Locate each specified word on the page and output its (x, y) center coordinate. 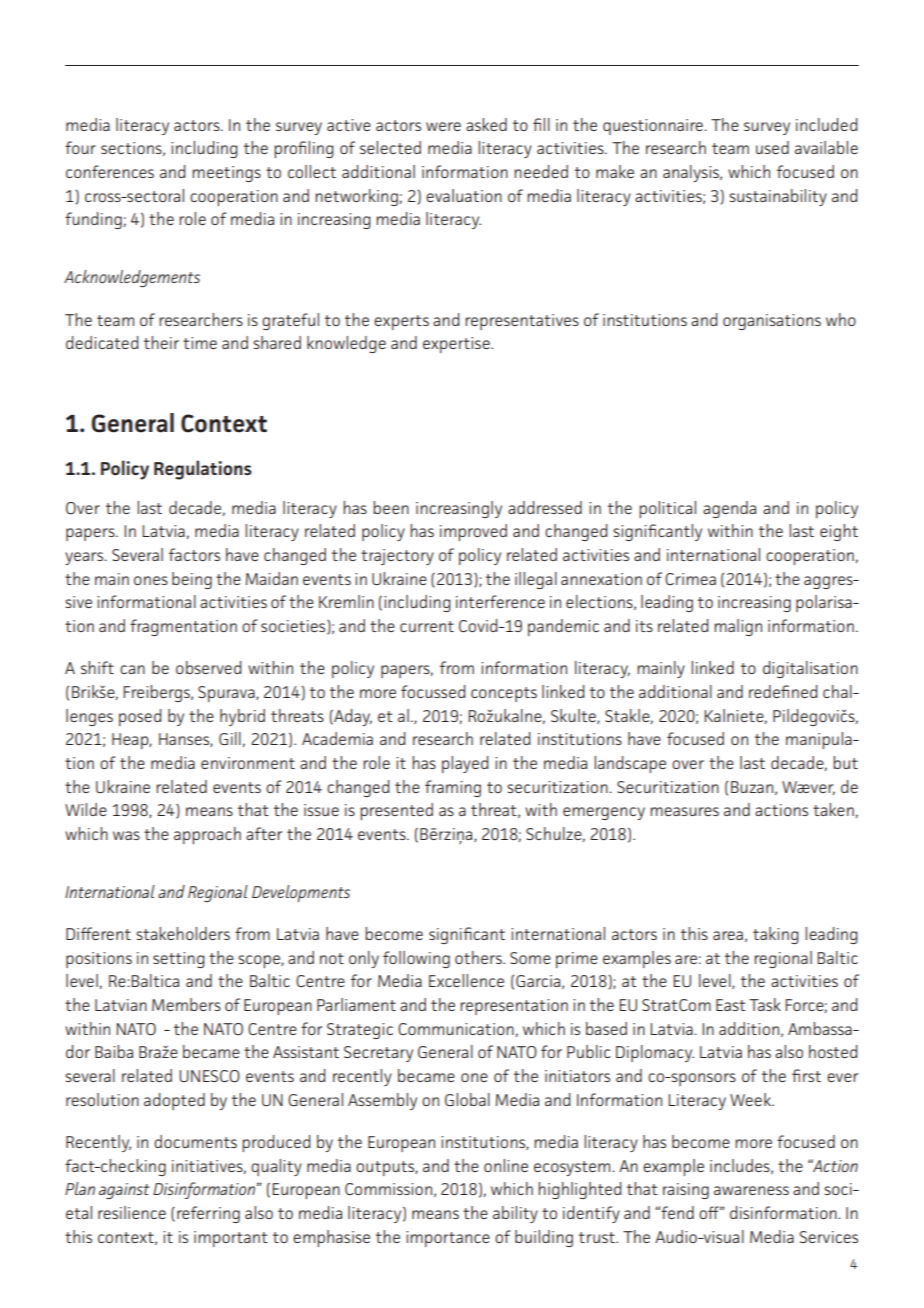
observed (208, 667)
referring (208, 1214)
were (443, 126)
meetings (226, 174)
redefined (783, 691)
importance (448, 1239)
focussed (433, 691)
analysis (692, 173)
